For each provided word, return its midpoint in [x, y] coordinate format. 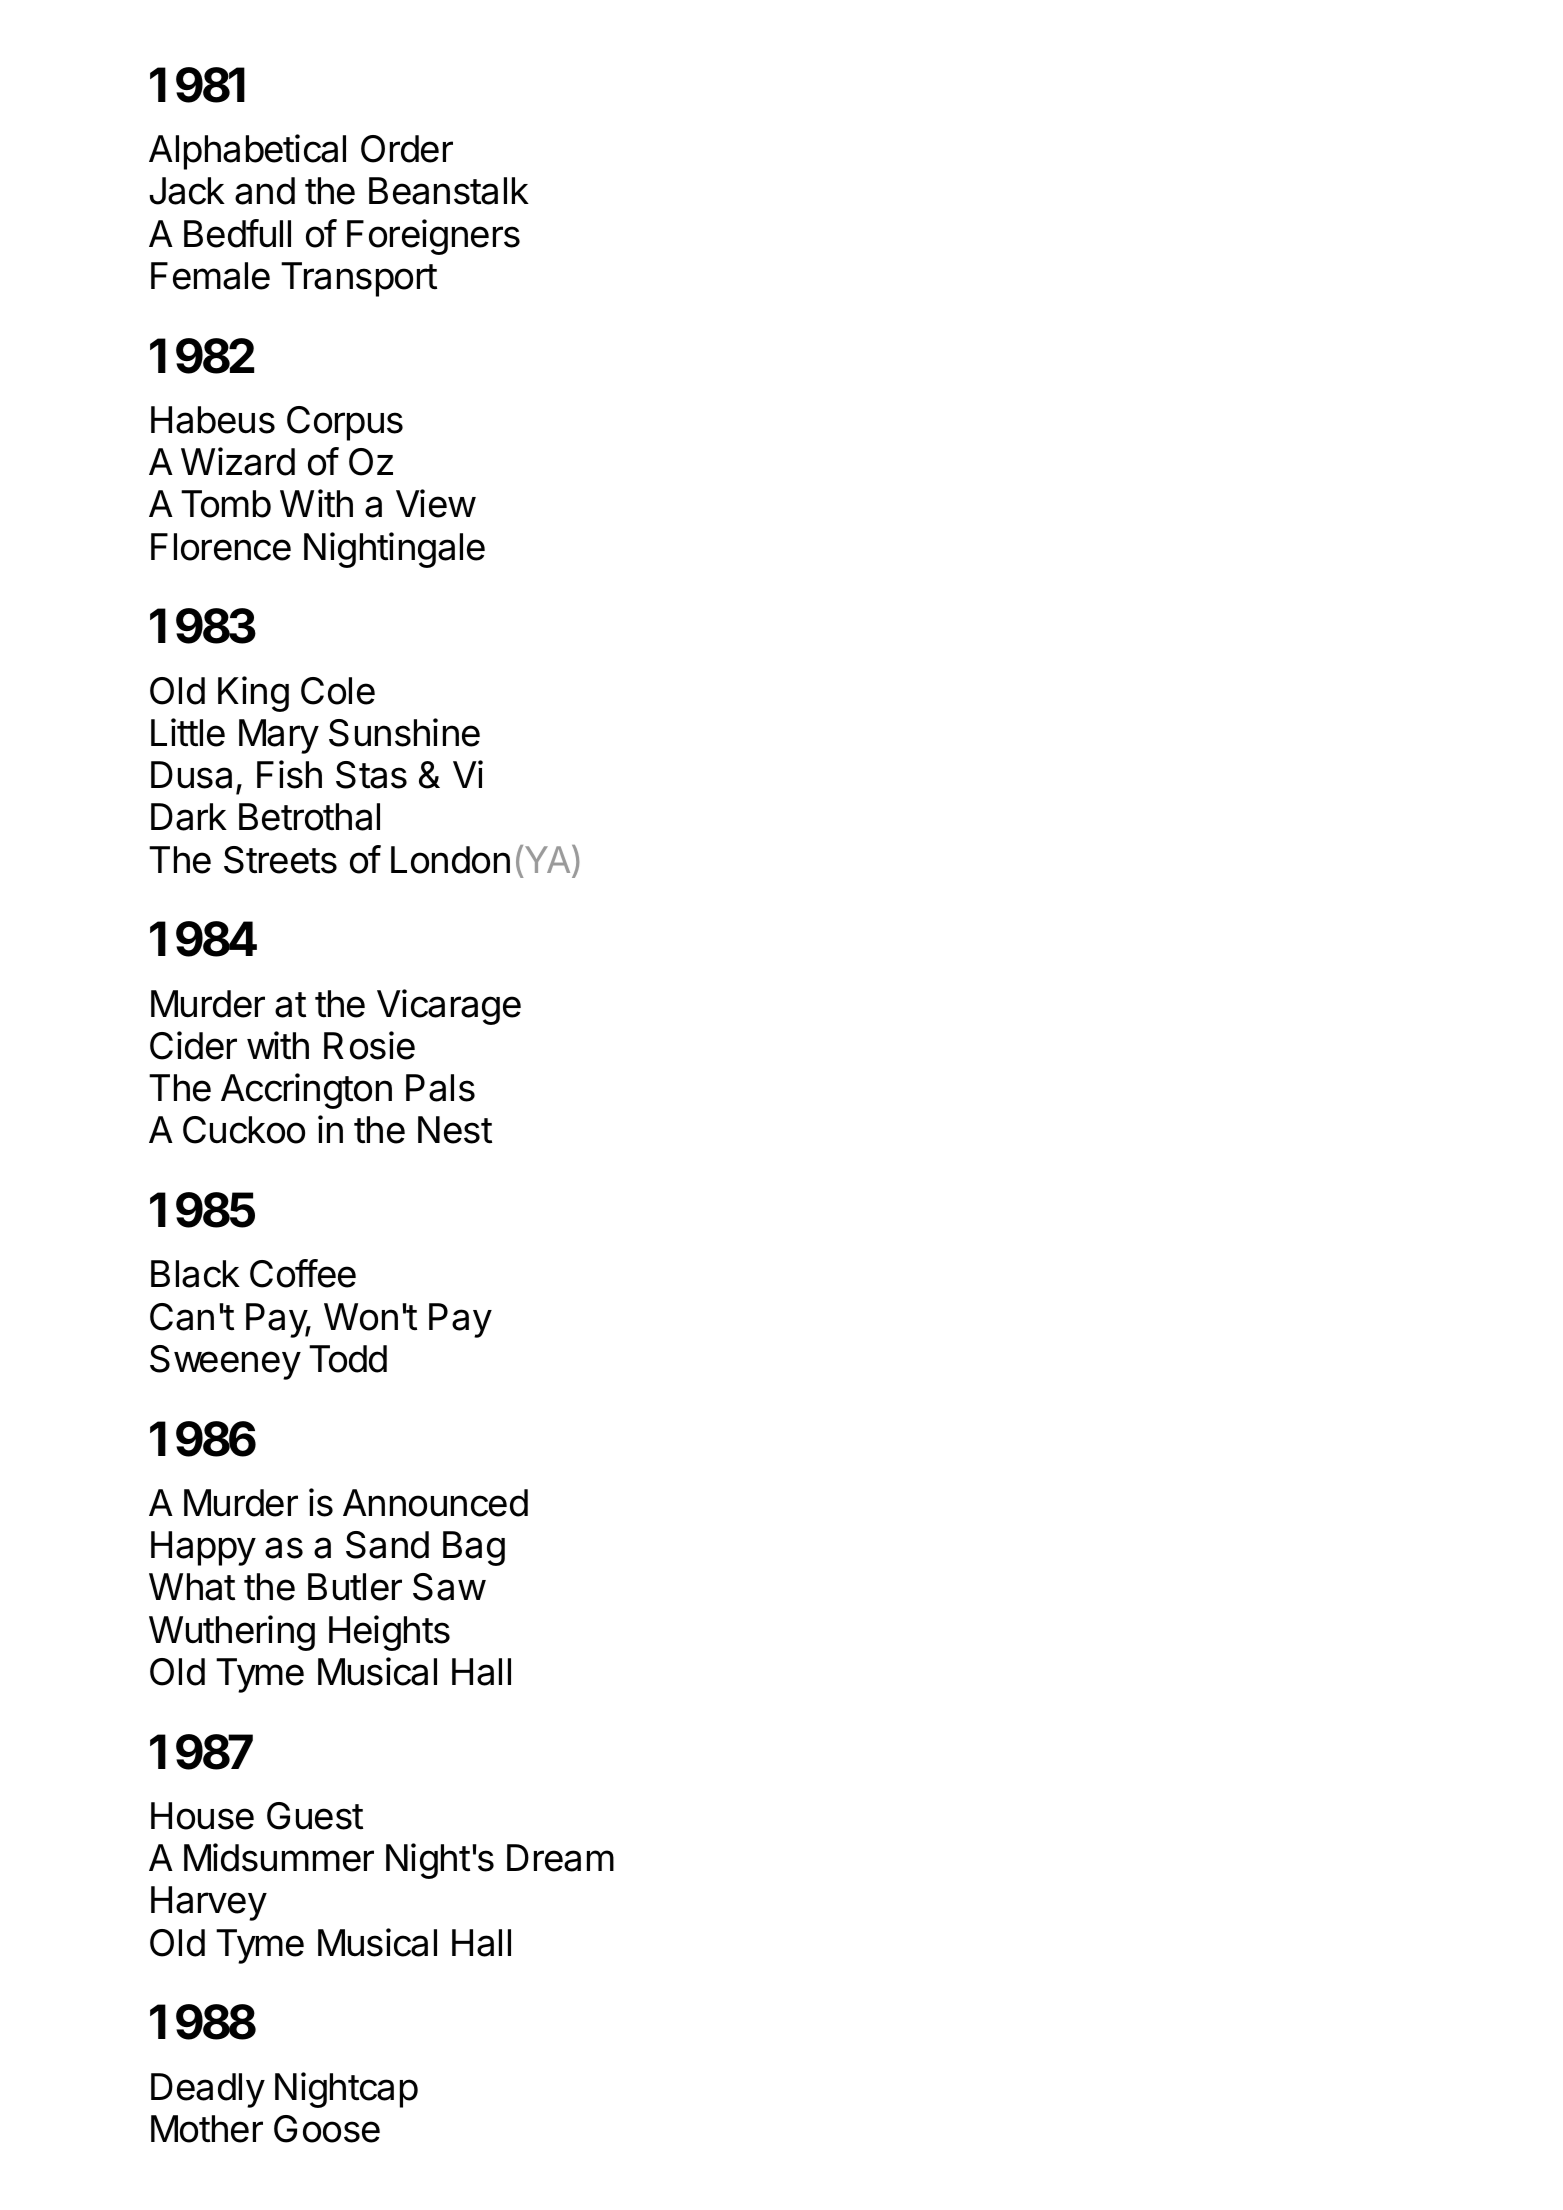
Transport [359, 279]
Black [195, 1274]
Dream [560, 1858]
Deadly [208, 2090]
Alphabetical [247, 152]
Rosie [369, 1045]
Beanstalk [449, 191]
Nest [455, 1130]
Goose [327, 2129]
